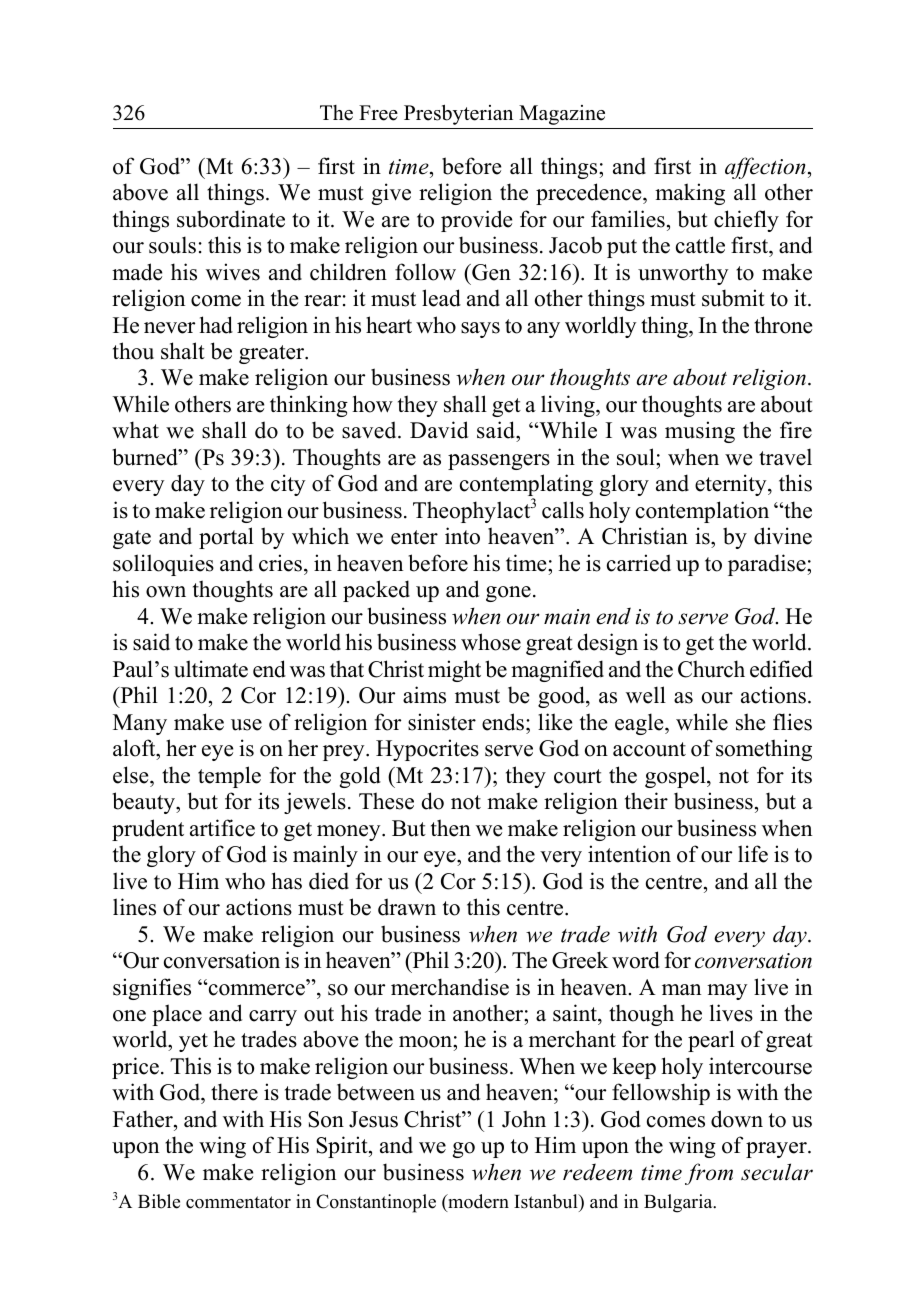 This image has height=1313, width=924. Describe the element at coordinates (477, 1203) in the image. I see `modern` at that location.
